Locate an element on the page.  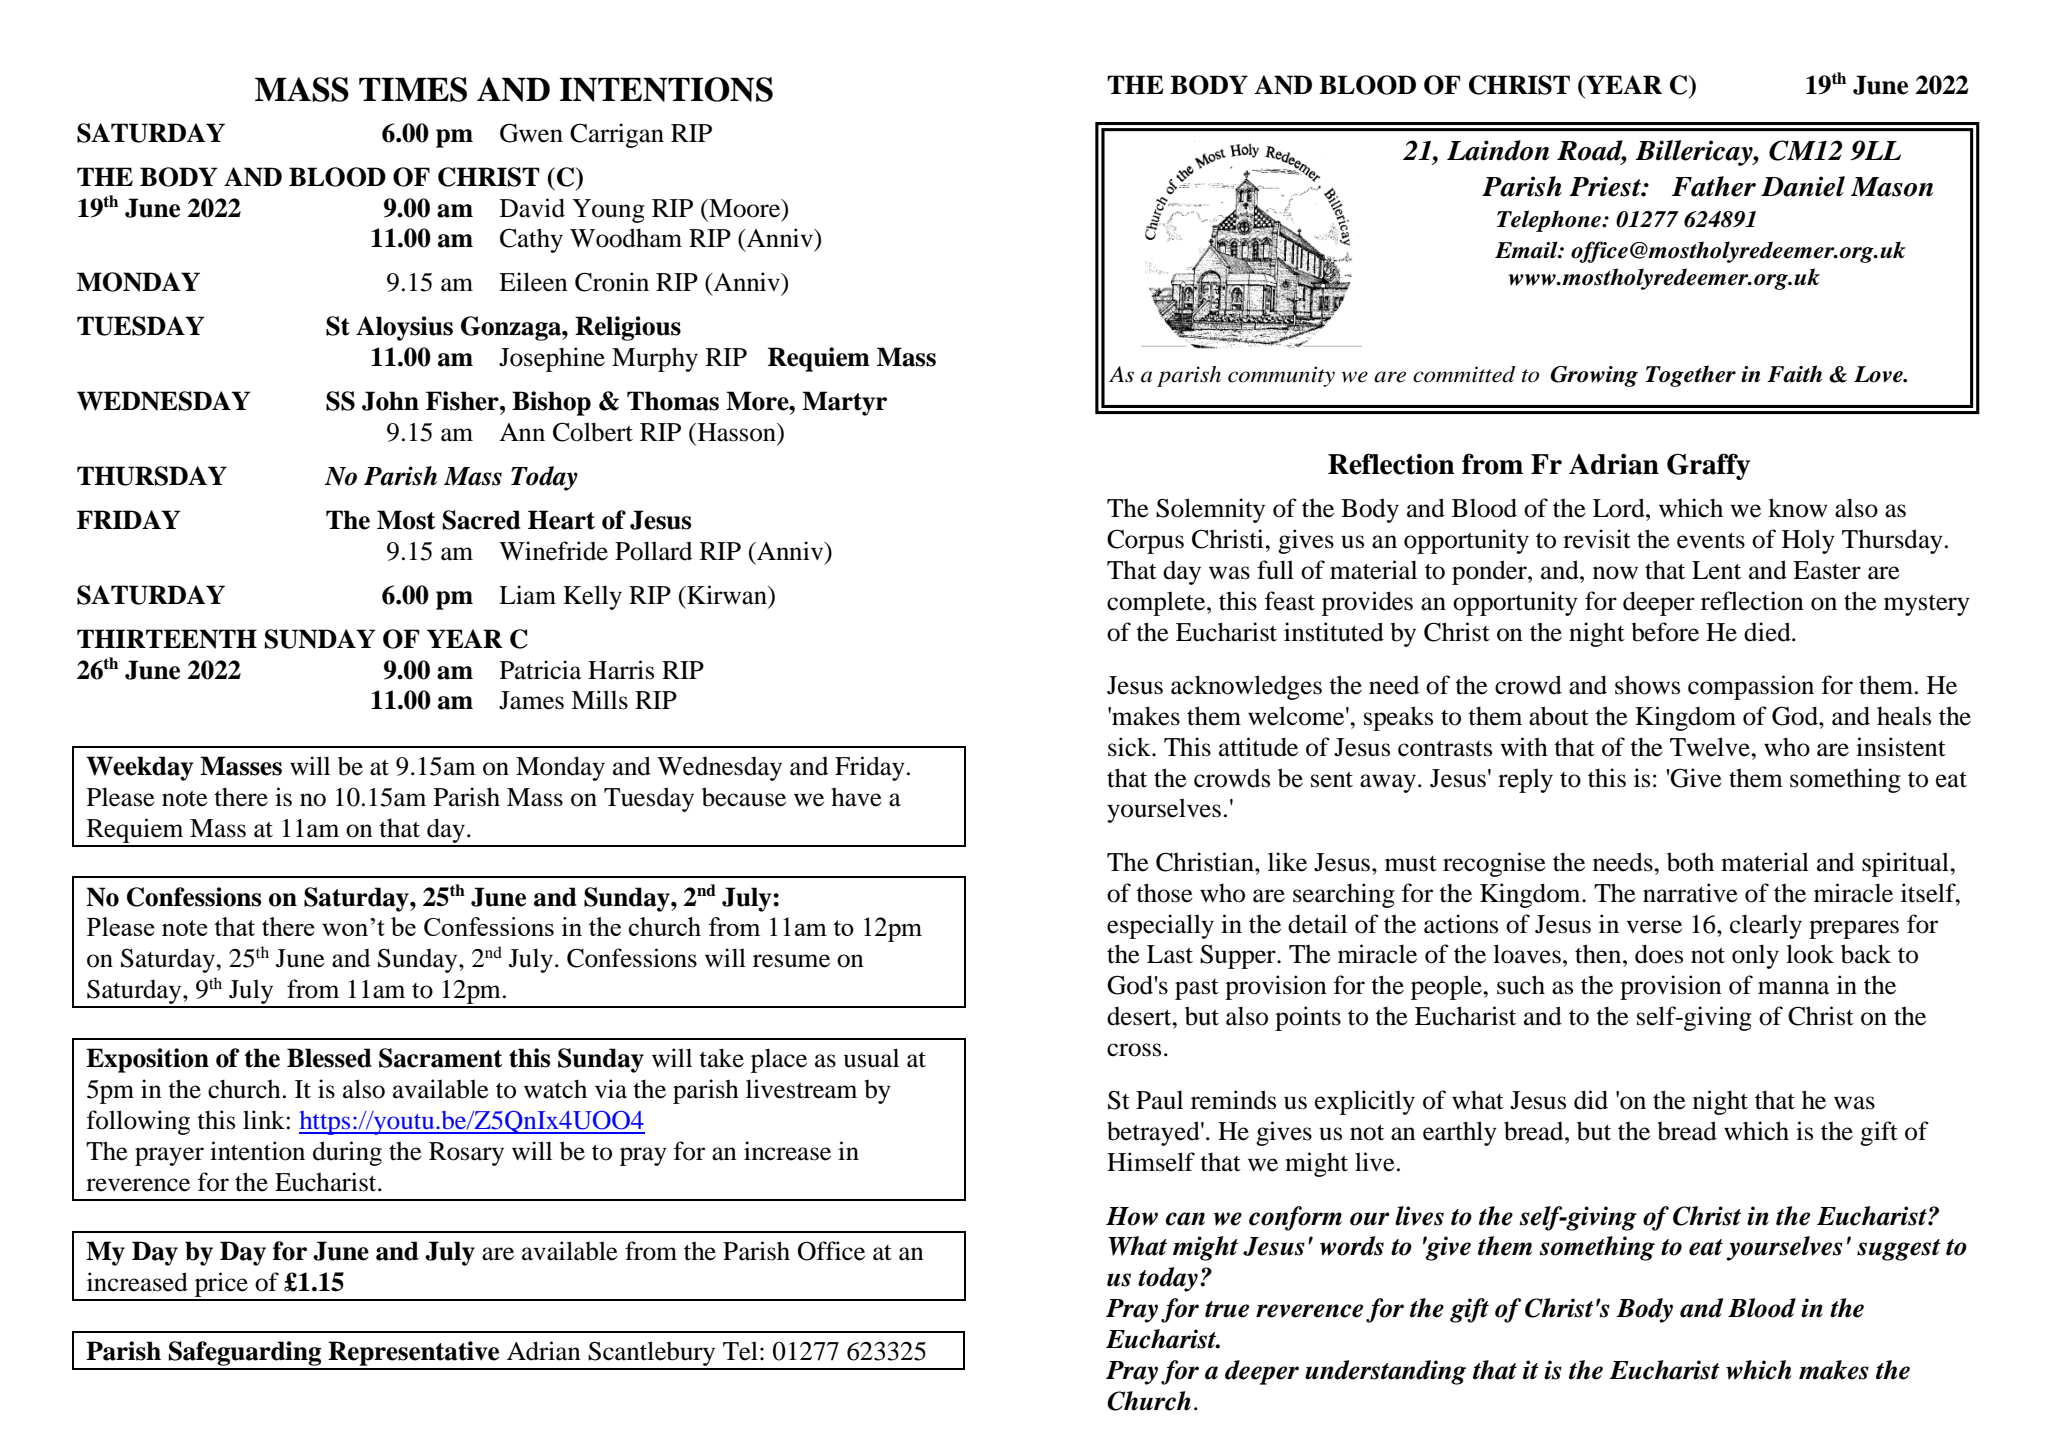
during is located at coordinates (347, 1153).
